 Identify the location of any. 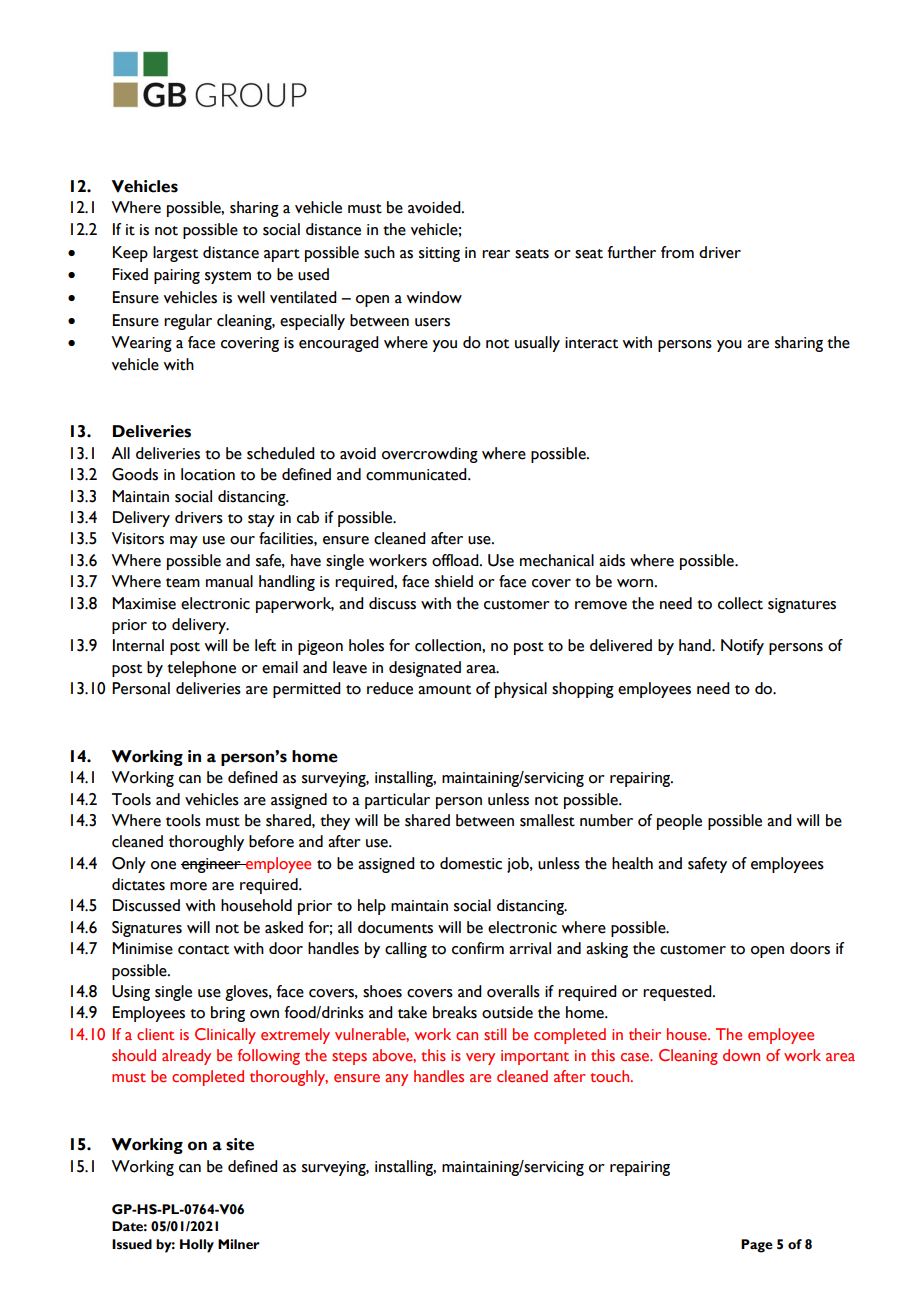
(396, 1080).
